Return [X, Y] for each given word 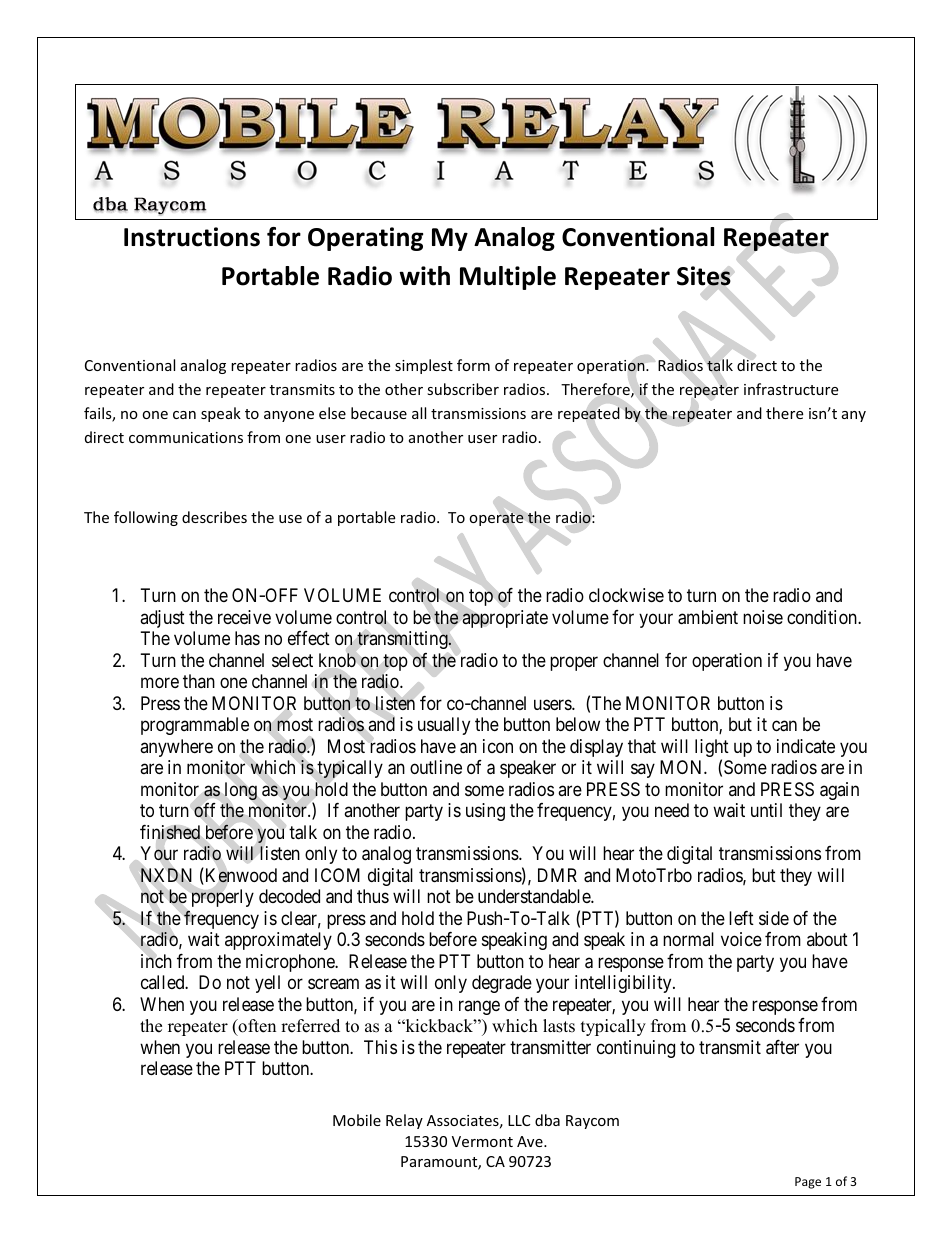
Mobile [357, 1120]
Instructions [192, 237]
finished [170, 832]
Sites [704, 276]
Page [808, 1183]
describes [214, 517]
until [766, 810]
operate [496, 519]
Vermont [482, 1141]
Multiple [508, 278]
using [485, 812]
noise [763, 617]
